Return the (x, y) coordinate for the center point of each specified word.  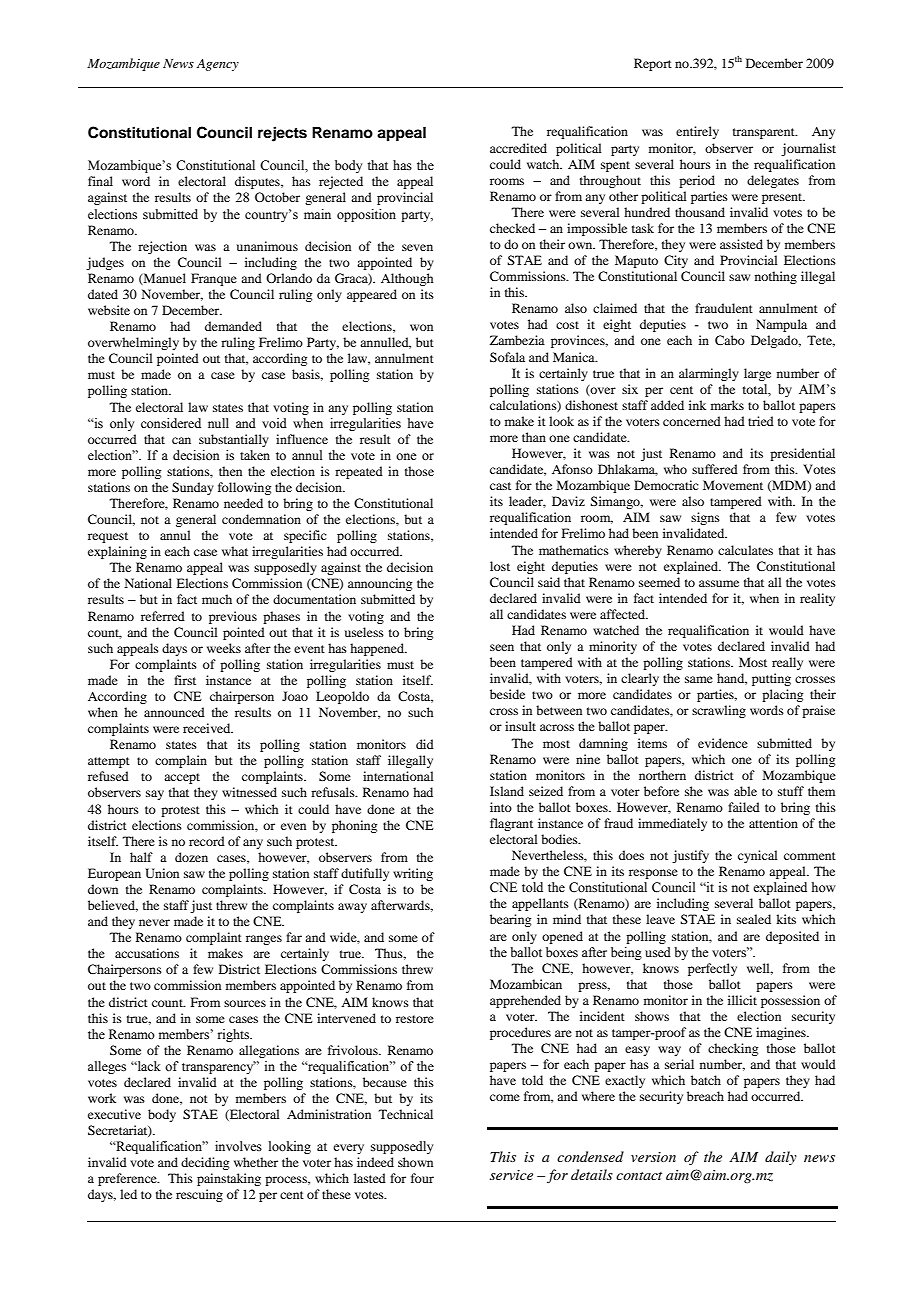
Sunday (193, 488)
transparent (765, 133)
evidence (723, 743)
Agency (217, 65)
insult (520, 726)
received (208, 728)
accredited (518, 148)
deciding (205, 1163)
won (421, 327)
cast (500, 486)
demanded (233, 326)
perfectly (712, 969)
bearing (510, 920)
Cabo (730, 340)
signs (705, 518)
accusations (147, 953)
